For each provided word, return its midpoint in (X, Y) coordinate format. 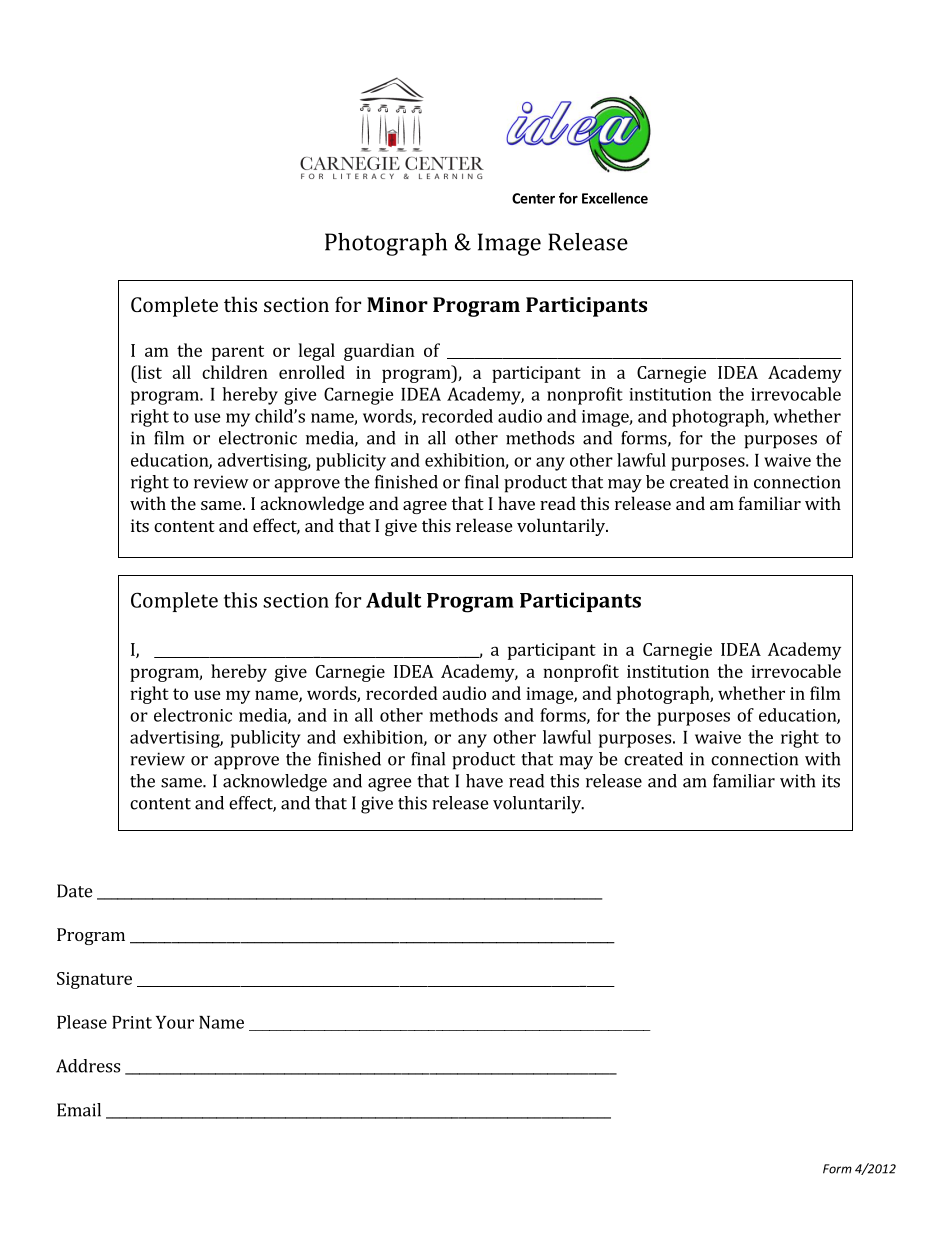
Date (74, 891)
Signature (94, 980)
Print (132, 1022)
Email (79, 1110)
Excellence (615, 198)
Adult (393, 600)
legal (317, 352)
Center (533, 198)
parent (238, 353)
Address (88, 1066)
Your (175, 1022)
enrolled (312, 372)
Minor (397, 304)
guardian (379, 352)
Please (82, 1022)
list (148, 372)
